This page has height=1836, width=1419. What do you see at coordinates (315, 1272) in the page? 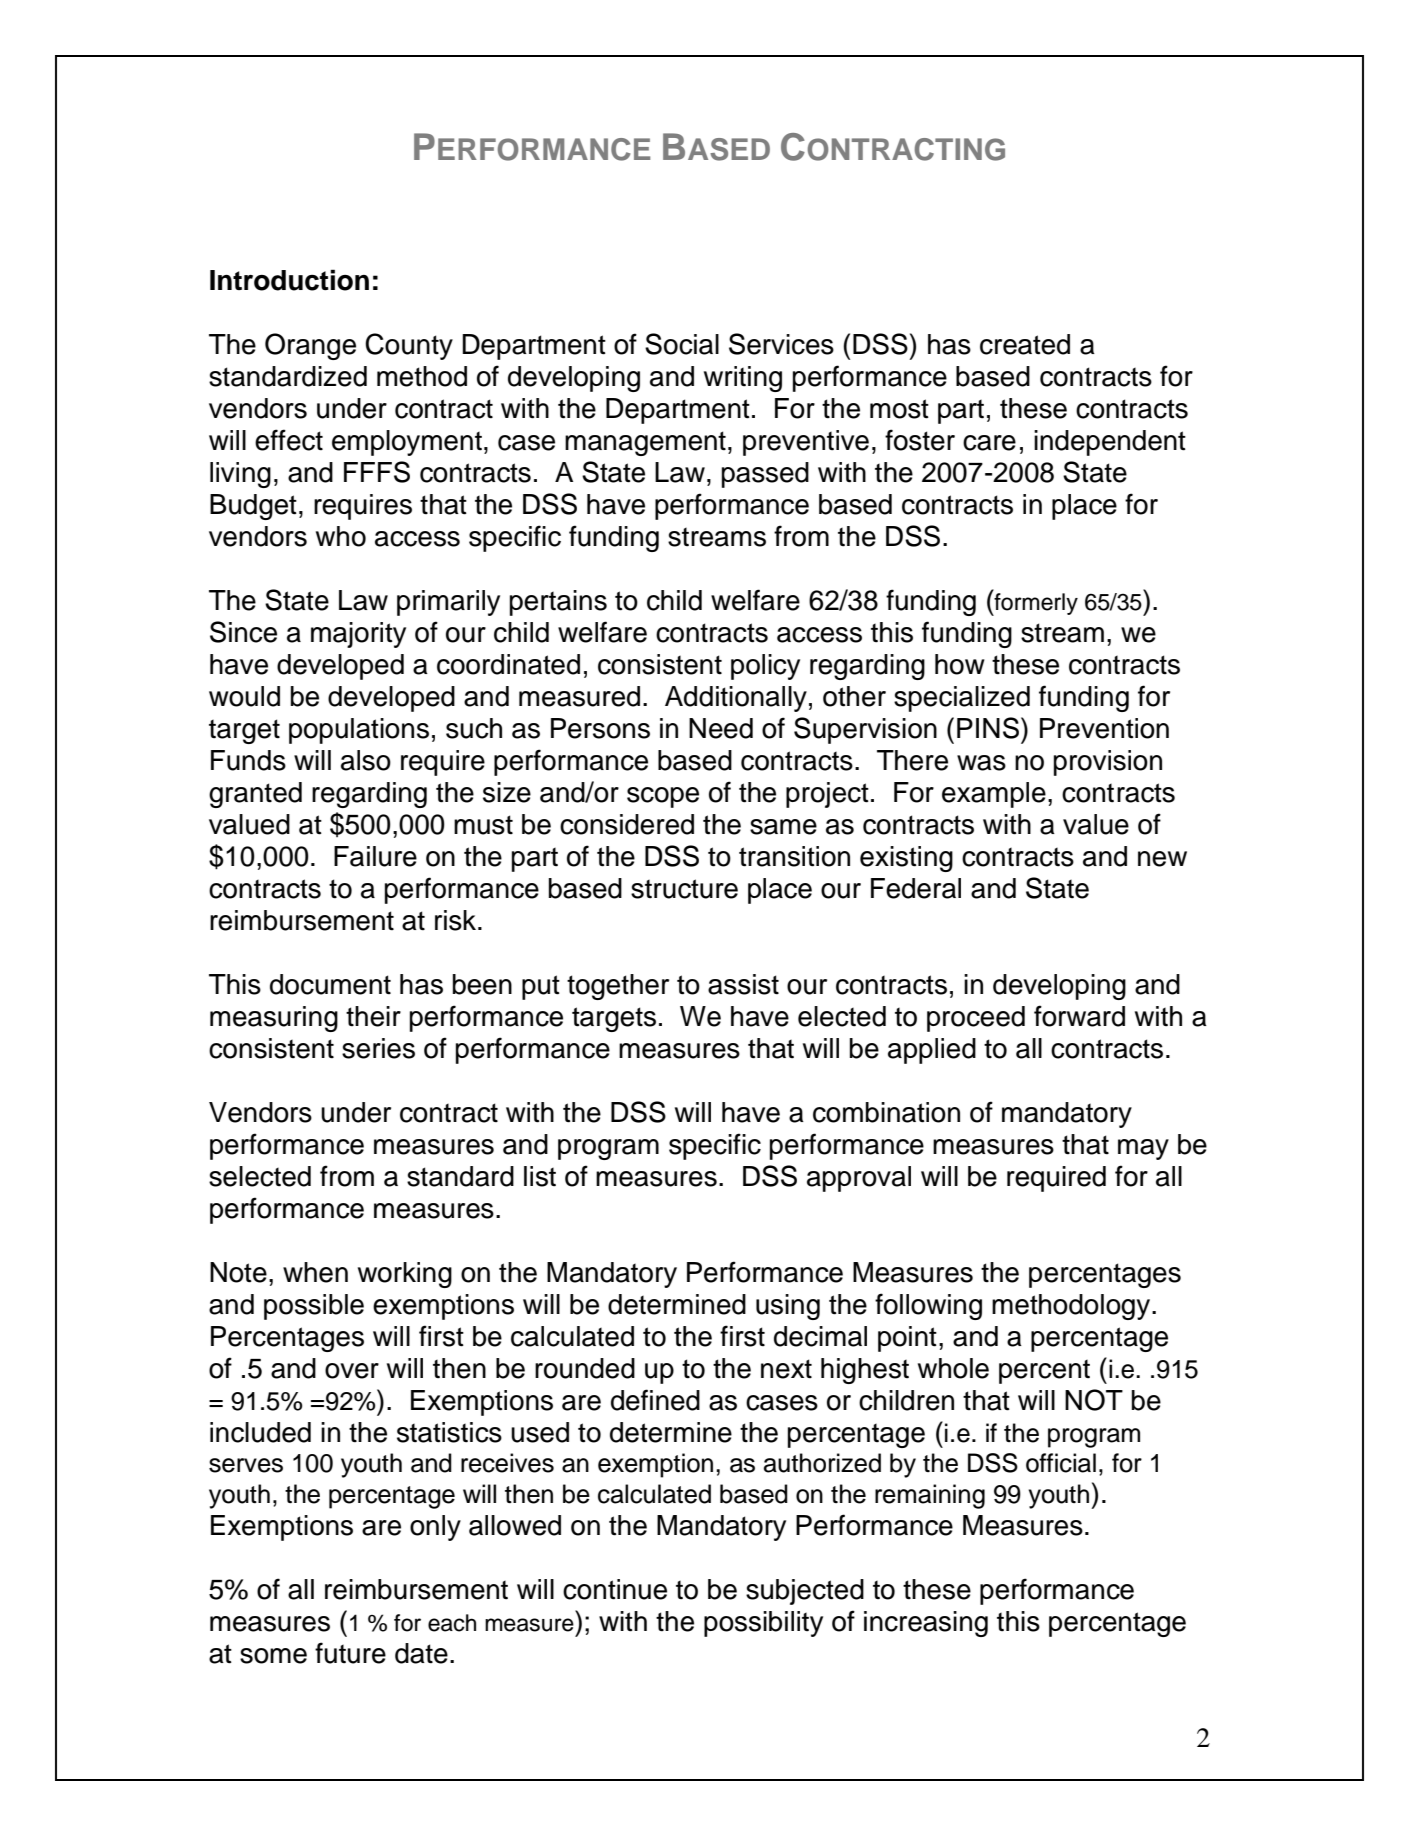
I see `when` at bounding box center [315, 1272].
